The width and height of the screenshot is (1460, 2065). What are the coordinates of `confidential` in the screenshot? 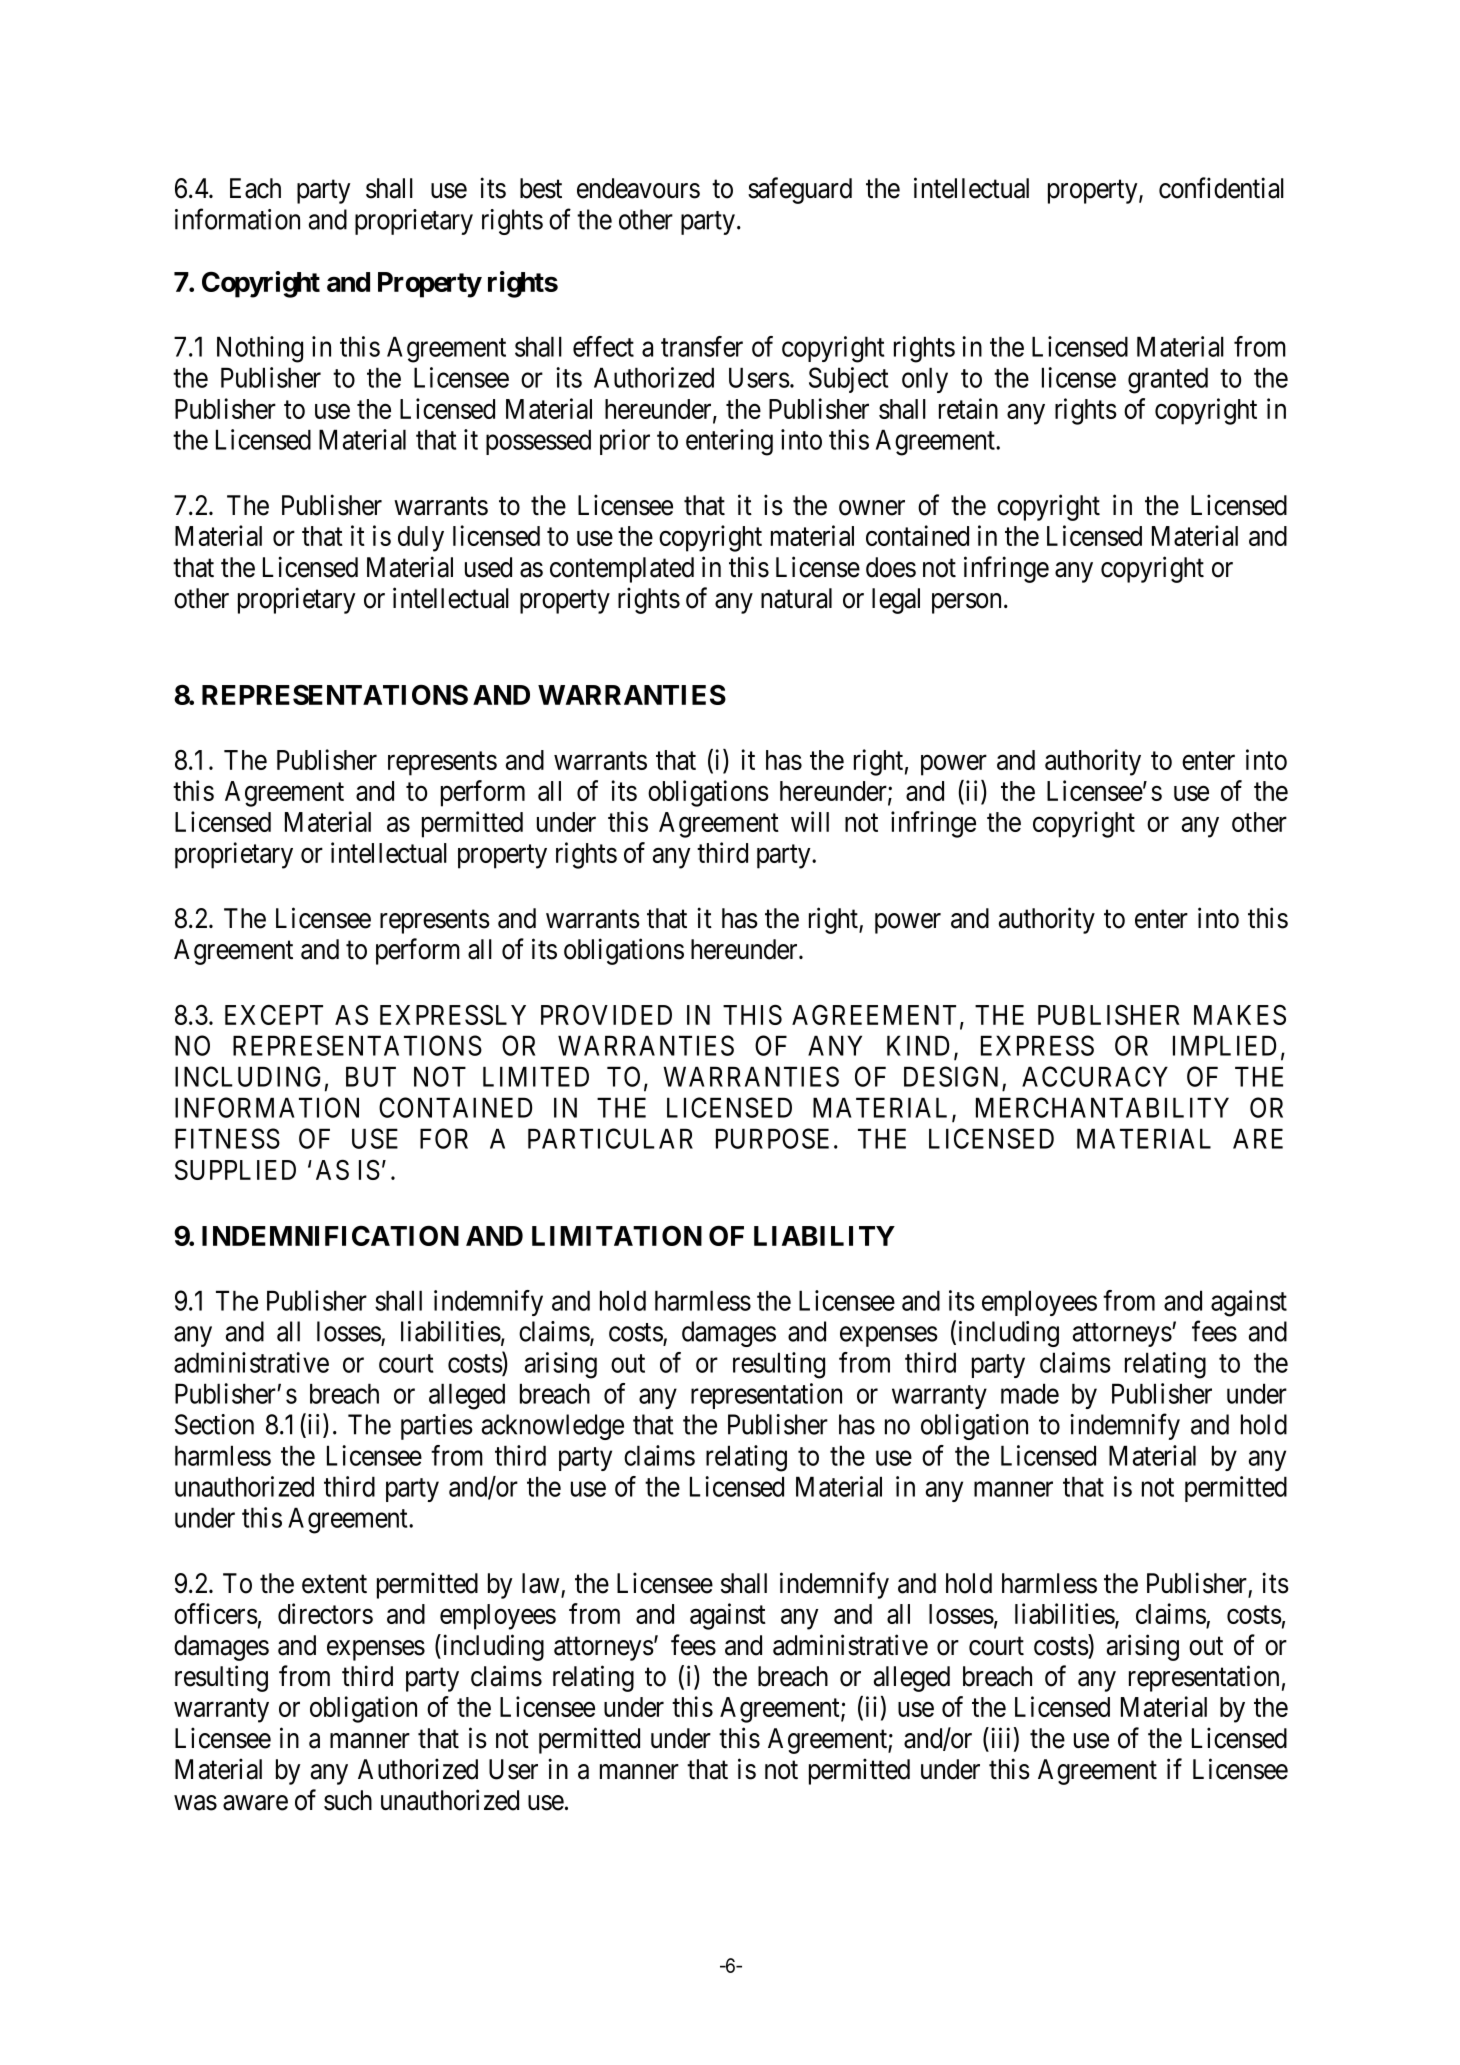 It's located at (1221, 188).
